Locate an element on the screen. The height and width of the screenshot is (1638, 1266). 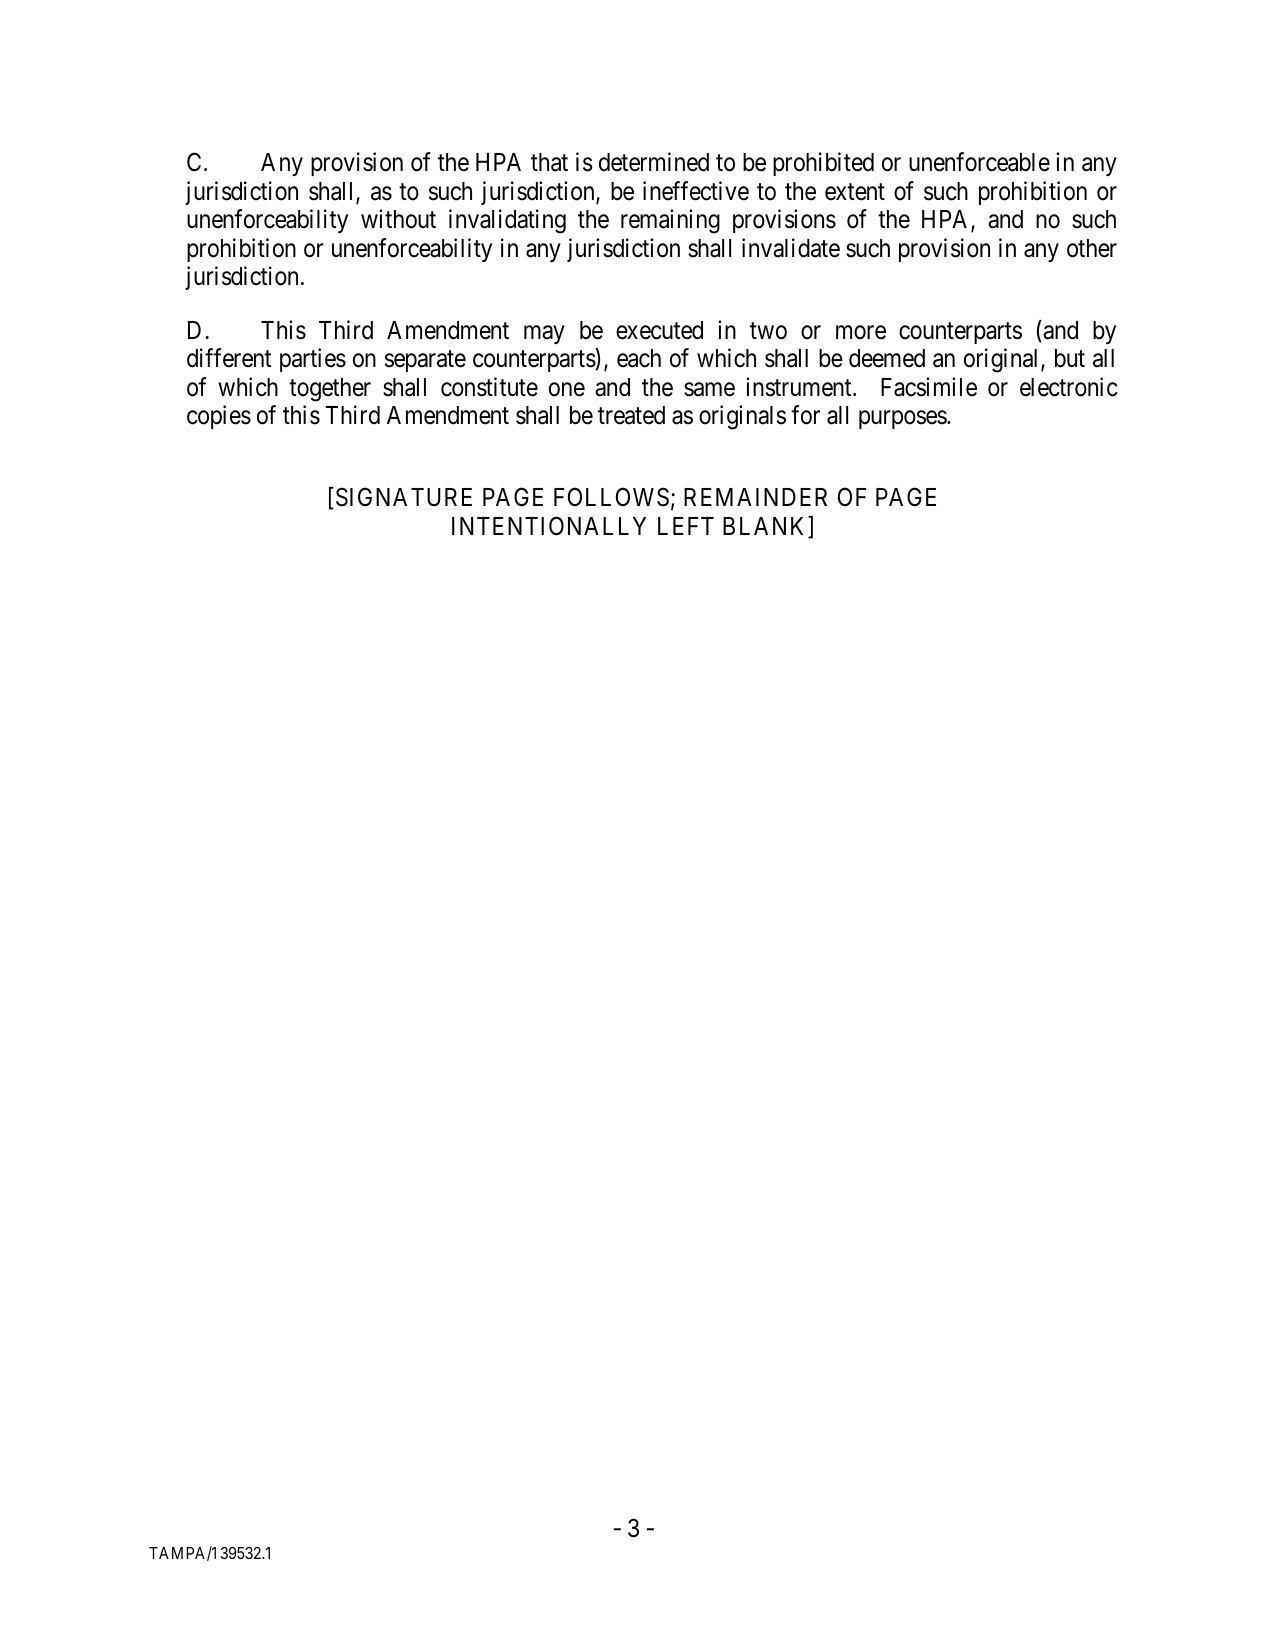
that is located at coordinates (549, 162).
